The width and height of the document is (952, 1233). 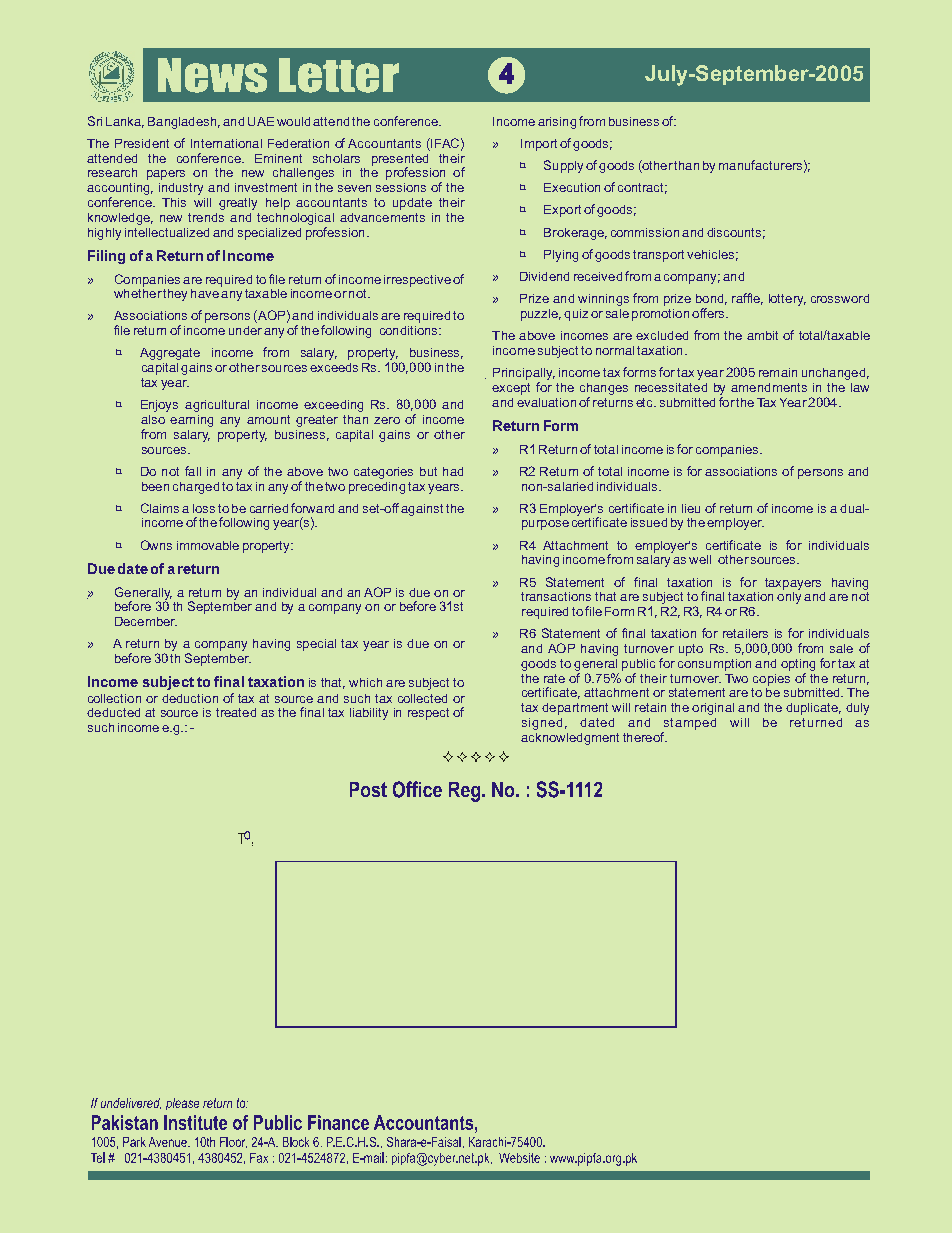 I want to click on zero, so click(x=387, y=420).
